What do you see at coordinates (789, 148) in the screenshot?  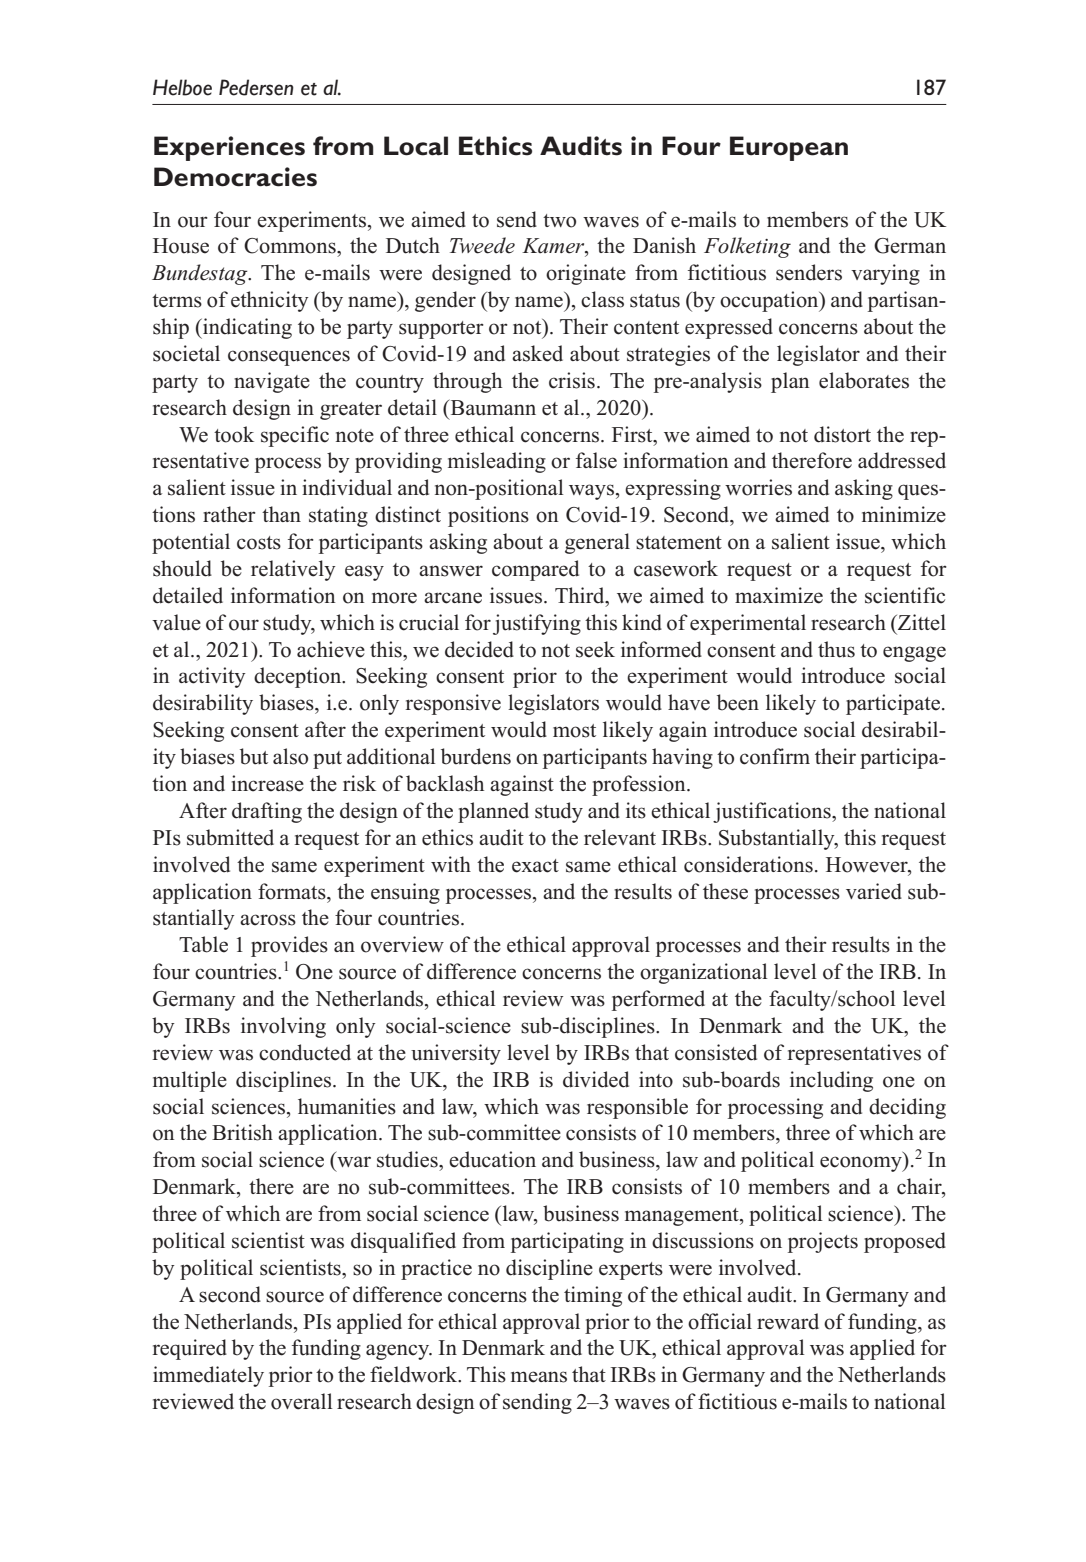 I see `European` at bounding box center [789, 148].
